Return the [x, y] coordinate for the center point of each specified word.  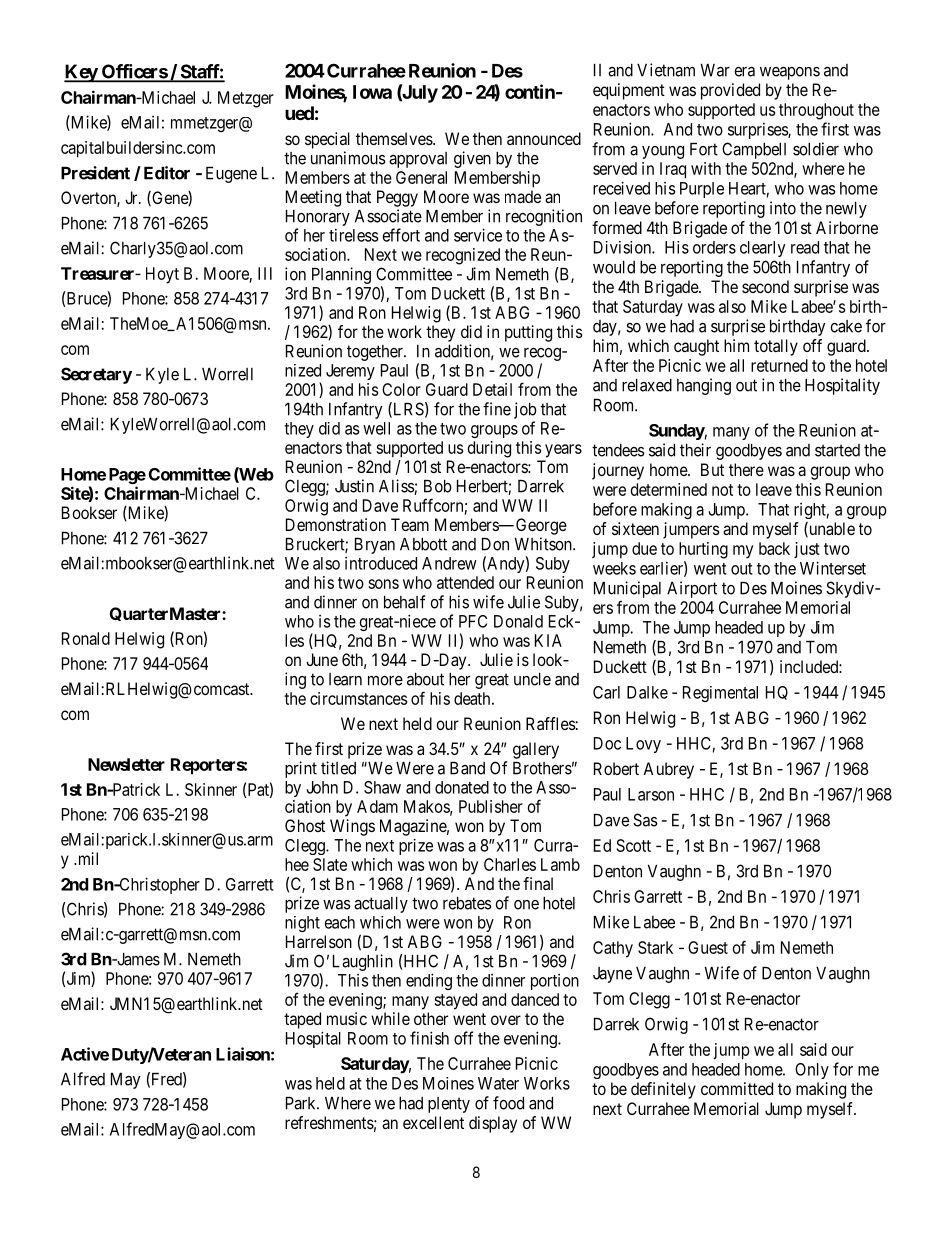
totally [776, 347]
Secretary [96, 375]
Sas [645, 820]
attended [465, 582]
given [472, 159]
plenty [449, 1105]
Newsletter [126, 764]
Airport [692, 589]
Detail [492, 389]
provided [730, 91]
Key [81, 73]
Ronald [86, 638]
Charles [510, 864]
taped [302, 1020]
